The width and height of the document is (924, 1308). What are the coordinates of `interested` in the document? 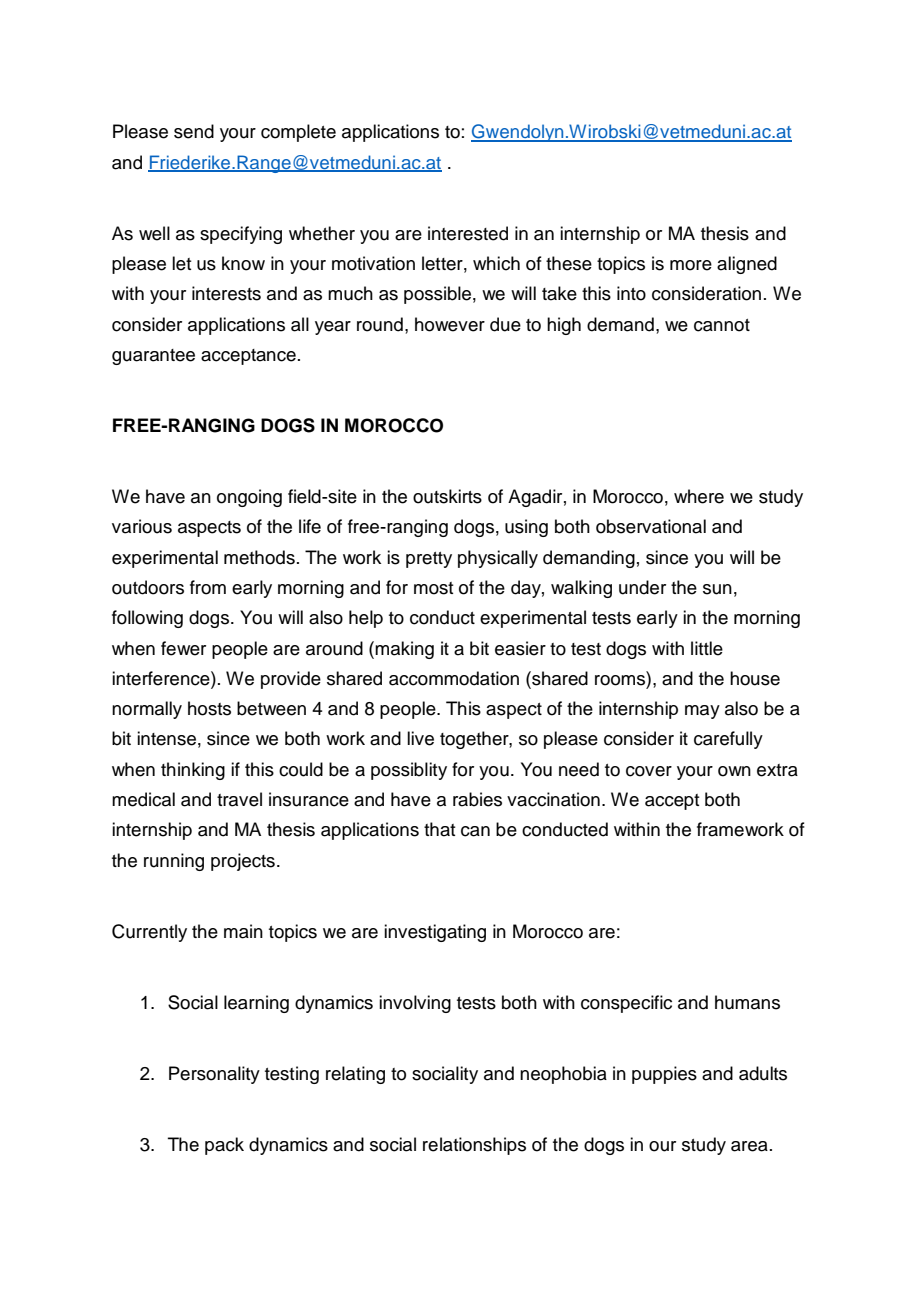 It's located at (468, 233).
